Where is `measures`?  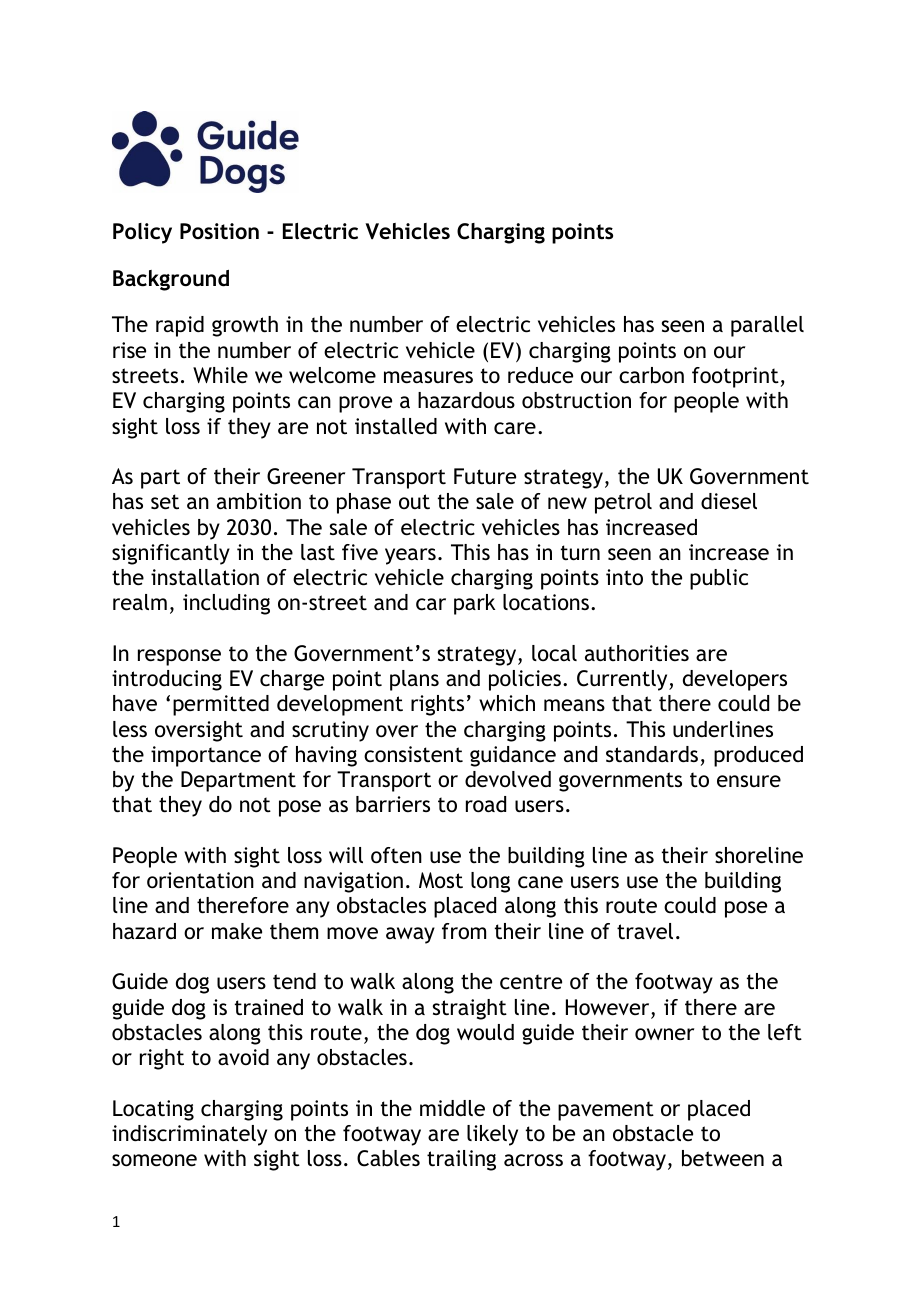 measures is located at coordinates (428, 377).
